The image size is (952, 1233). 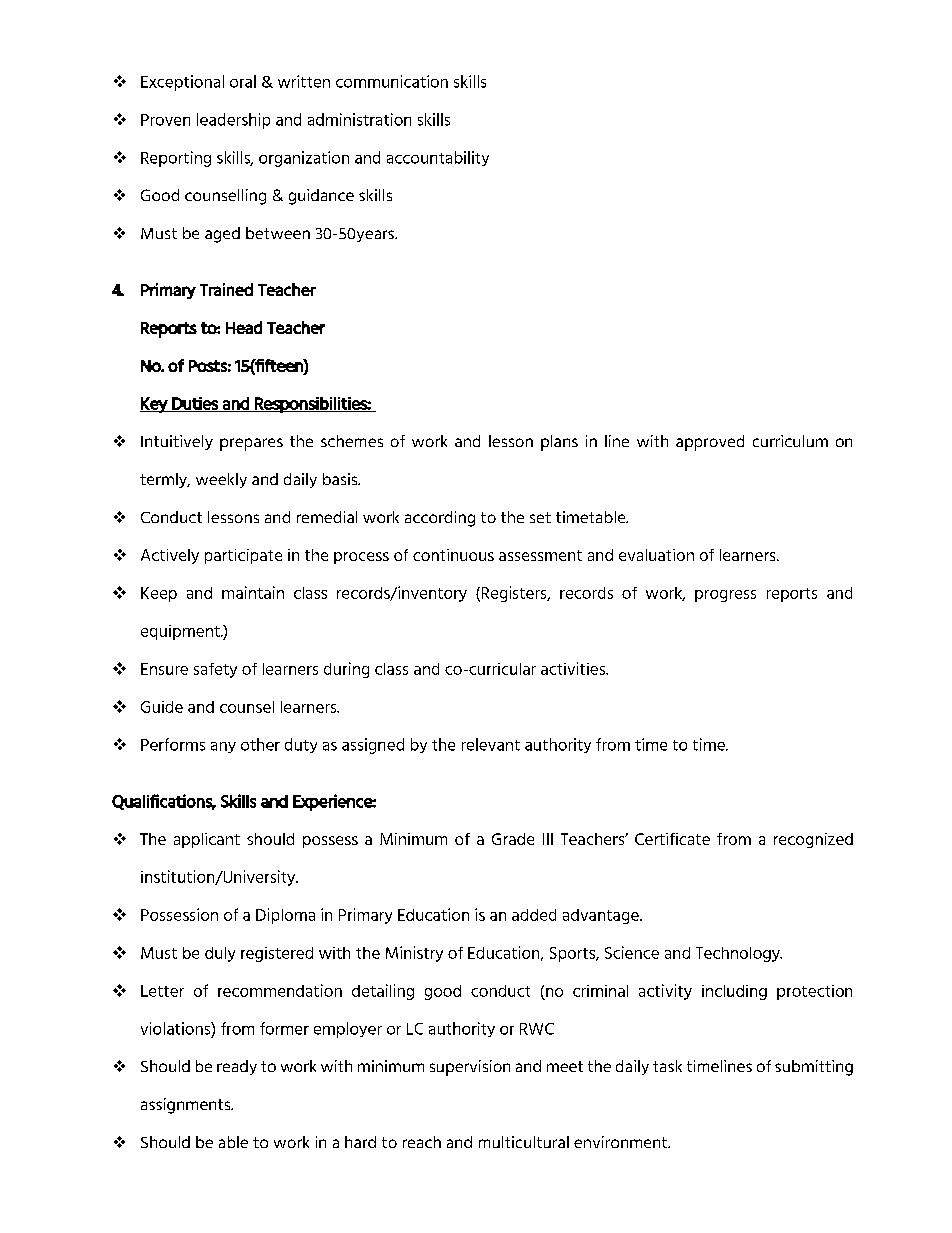 I want to click on Technology, so click(x=739, y=954).
